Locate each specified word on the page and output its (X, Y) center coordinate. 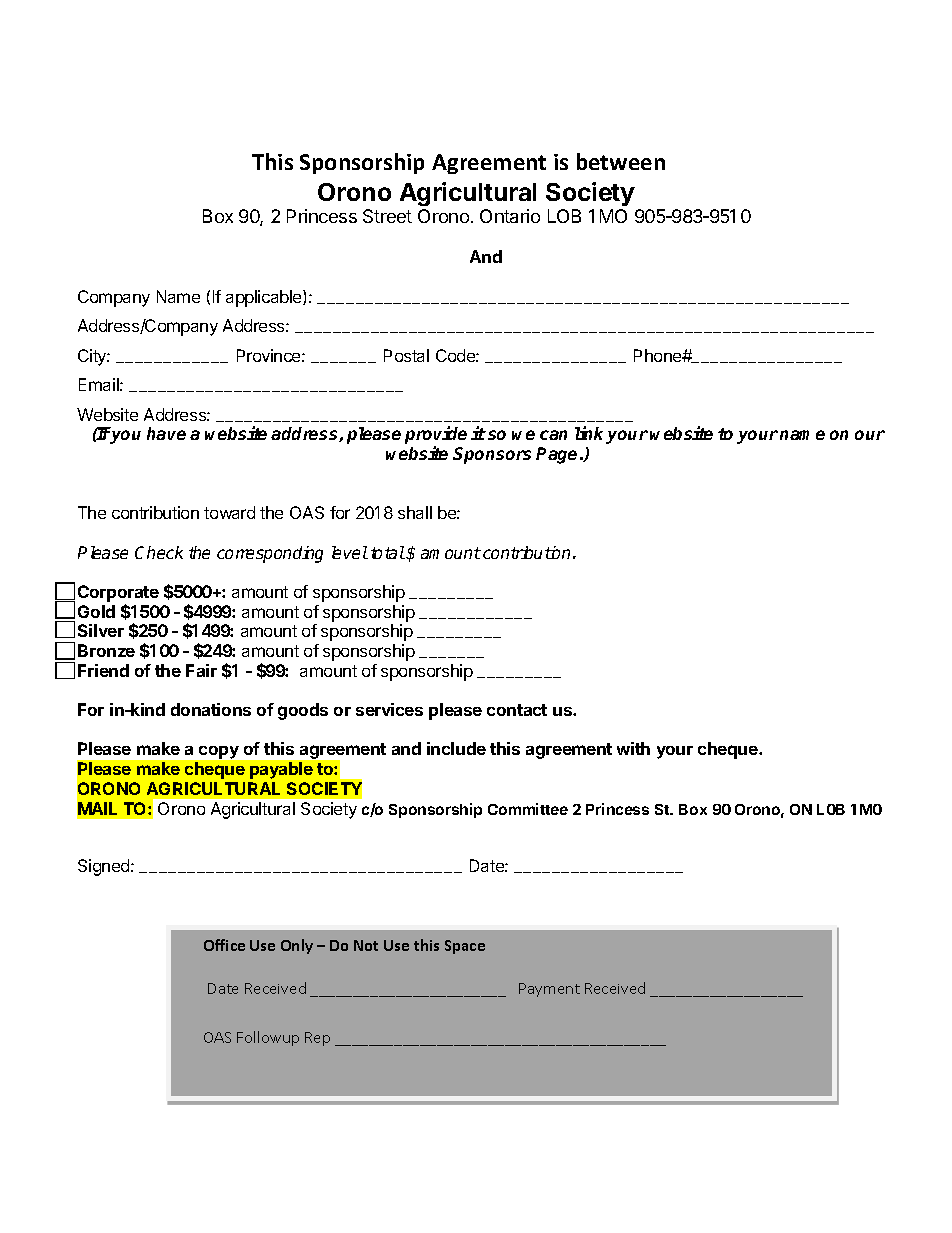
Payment (549, 990)
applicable (265, 298)
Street (387, 216)
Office (224, 945)
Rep (317, 1039)
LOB (564, 216)
